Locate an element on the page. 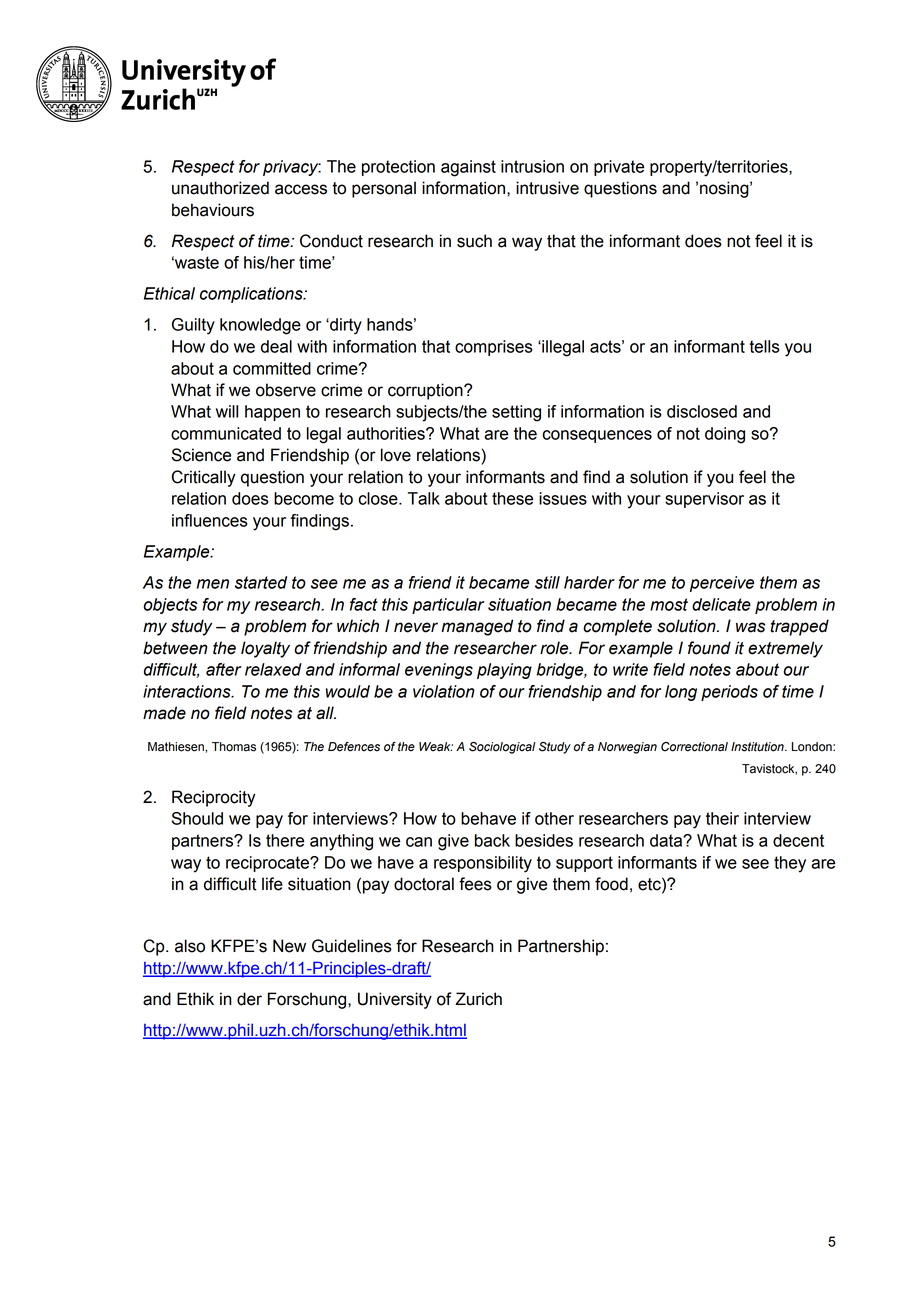 The image size is (924, 1308). started is located at coordinates (261, 582).
